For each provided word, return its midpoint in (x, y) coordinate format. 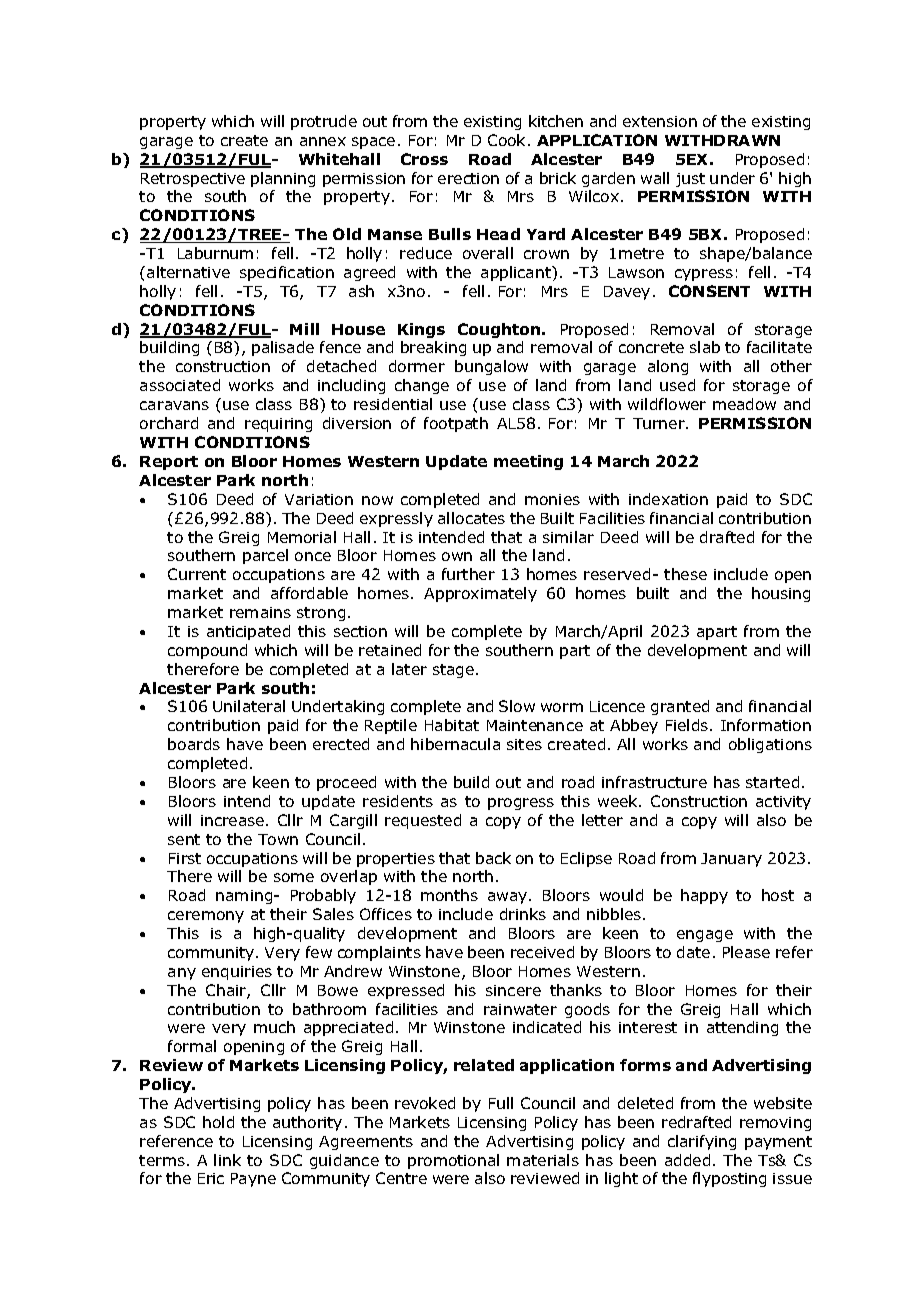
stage (455, 671)
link (227, 1160)
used (677, 385)
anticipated (248, 632)
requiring (278, 425)
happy (704, 896)
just (690, 180)
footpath (456, 424)
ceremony (206, 917)
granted (680, 707)
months (449, 895)
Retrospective (193, 180)
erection (468, 178)
